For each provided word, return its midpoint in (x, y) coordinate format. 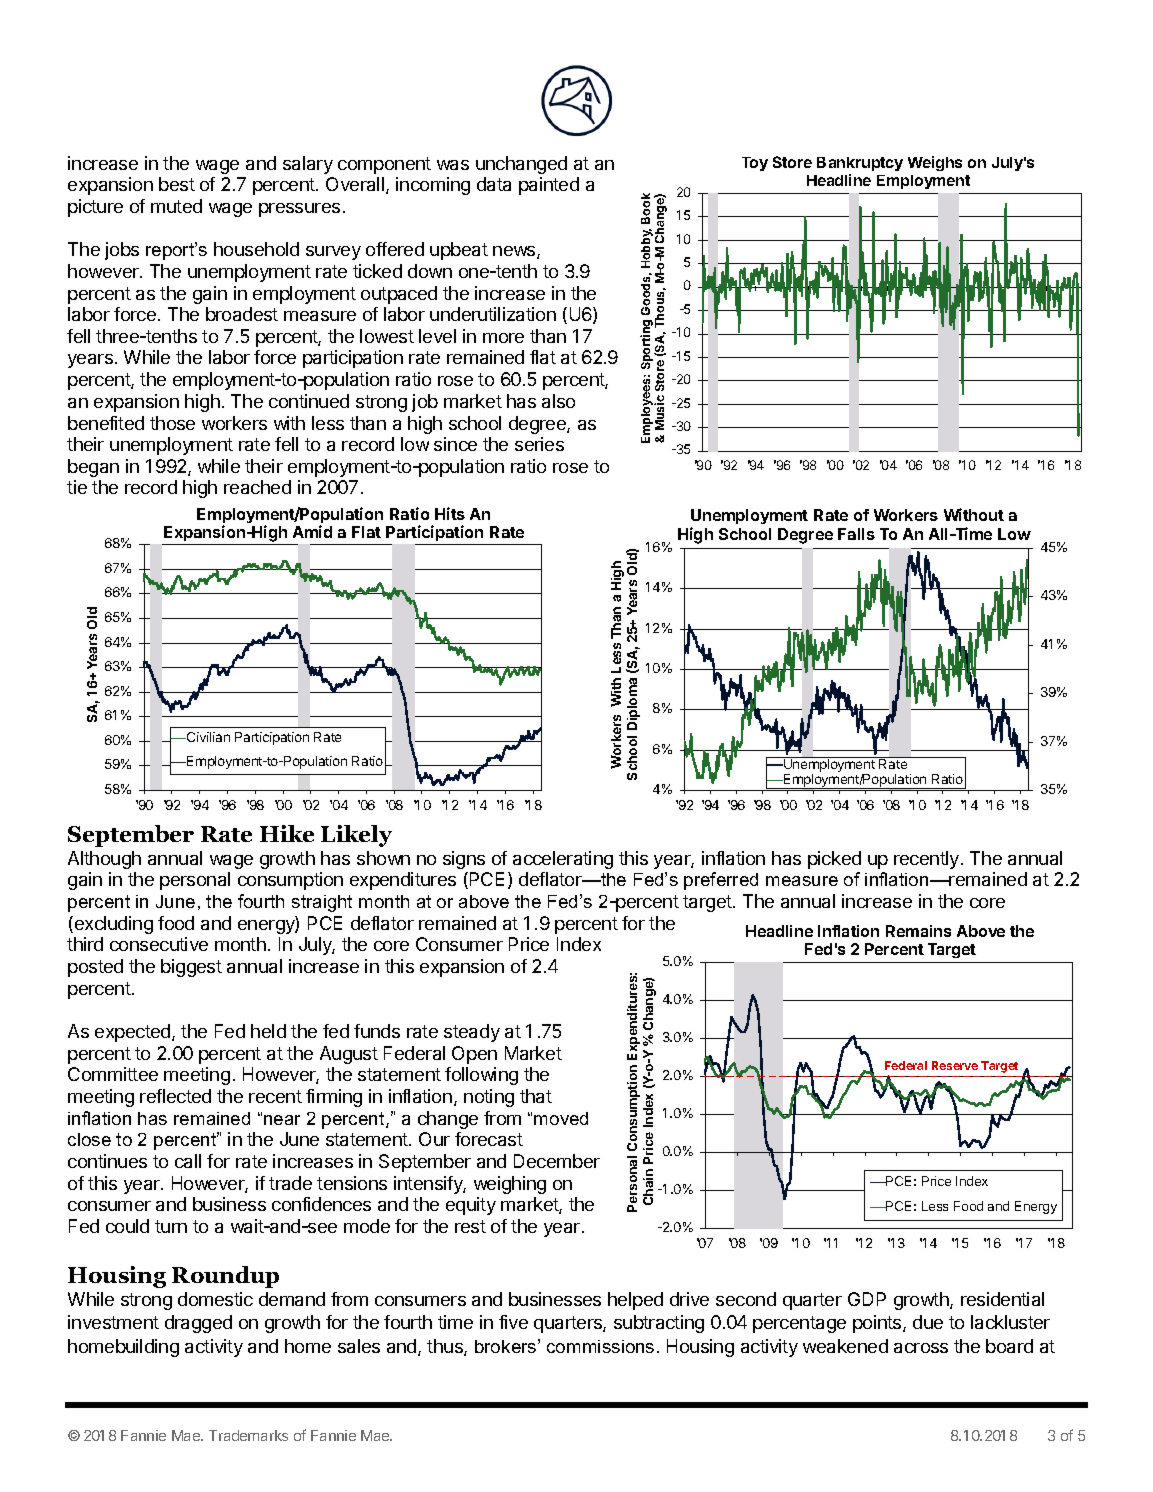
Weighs (935, 163)
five (513, 1322)
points (878, 1324)
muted (176, 206)
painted (549, 186)
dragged (198, 1324)
